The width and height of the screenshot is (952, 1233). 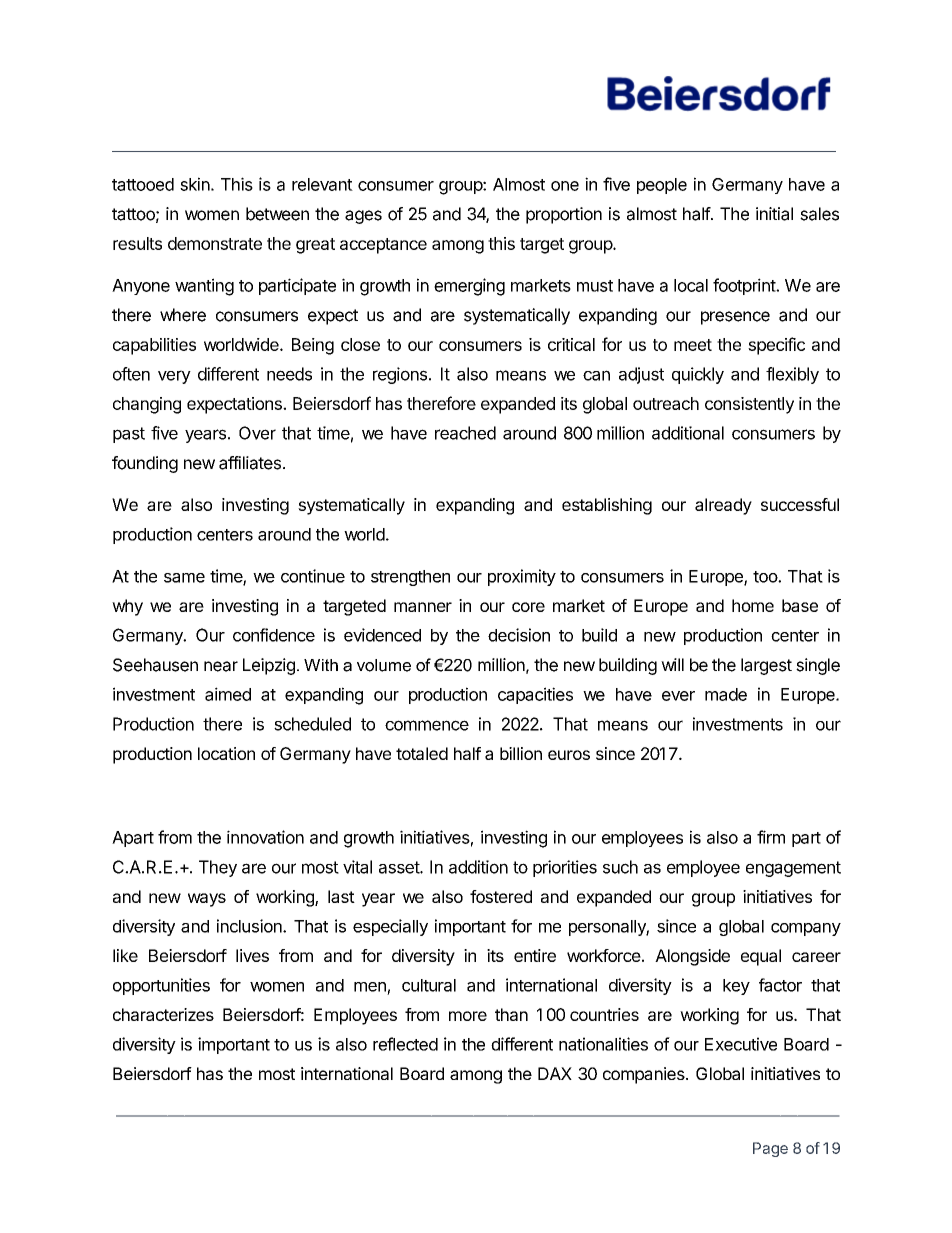 What do you see at coordinates (770, 1149) in the screenshot?
I see `Page` at bounding box center [770, 1149].
